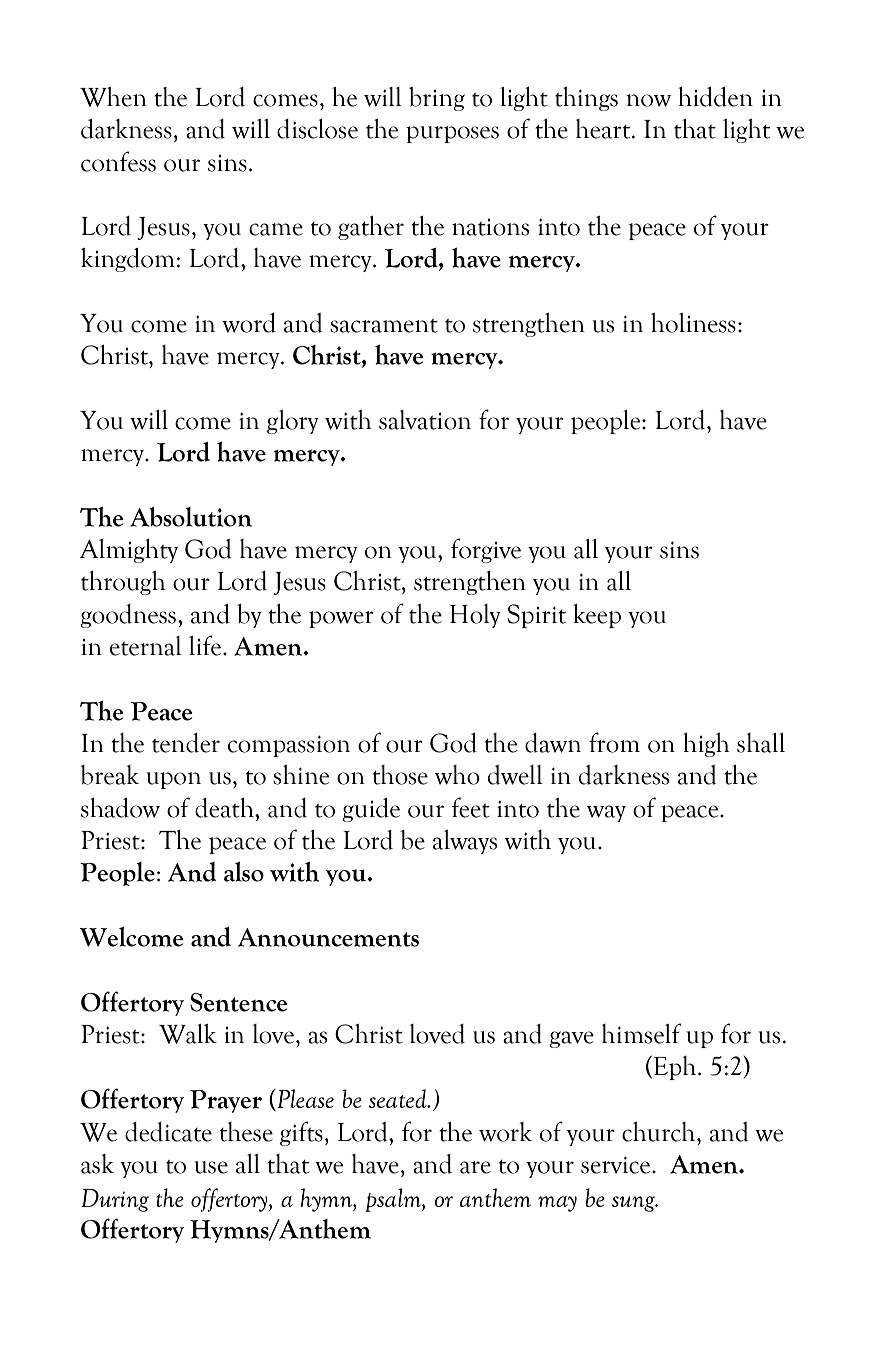  What do you see at coordinates (211, 1167) in the page?
I see `use` at bounding box center [211, 1167].
